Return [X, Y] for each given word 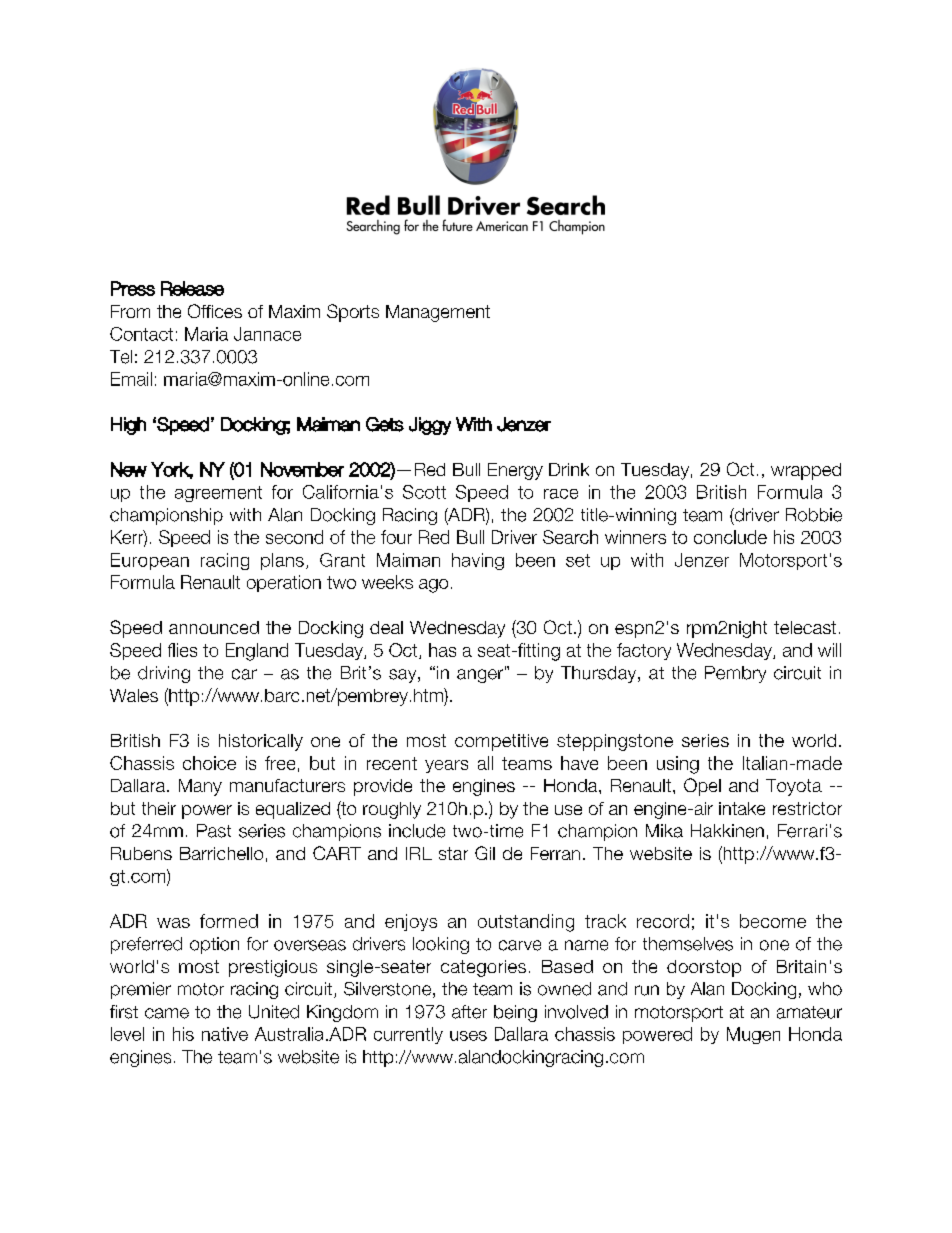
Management [438, 313]
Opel [702, 787]
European [150, 561]
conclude [730, 537]
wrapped [806, 471]
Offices [215, 311]
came [167, 1013]
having [478, 561]
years [446, 766]
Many [200, 787]
